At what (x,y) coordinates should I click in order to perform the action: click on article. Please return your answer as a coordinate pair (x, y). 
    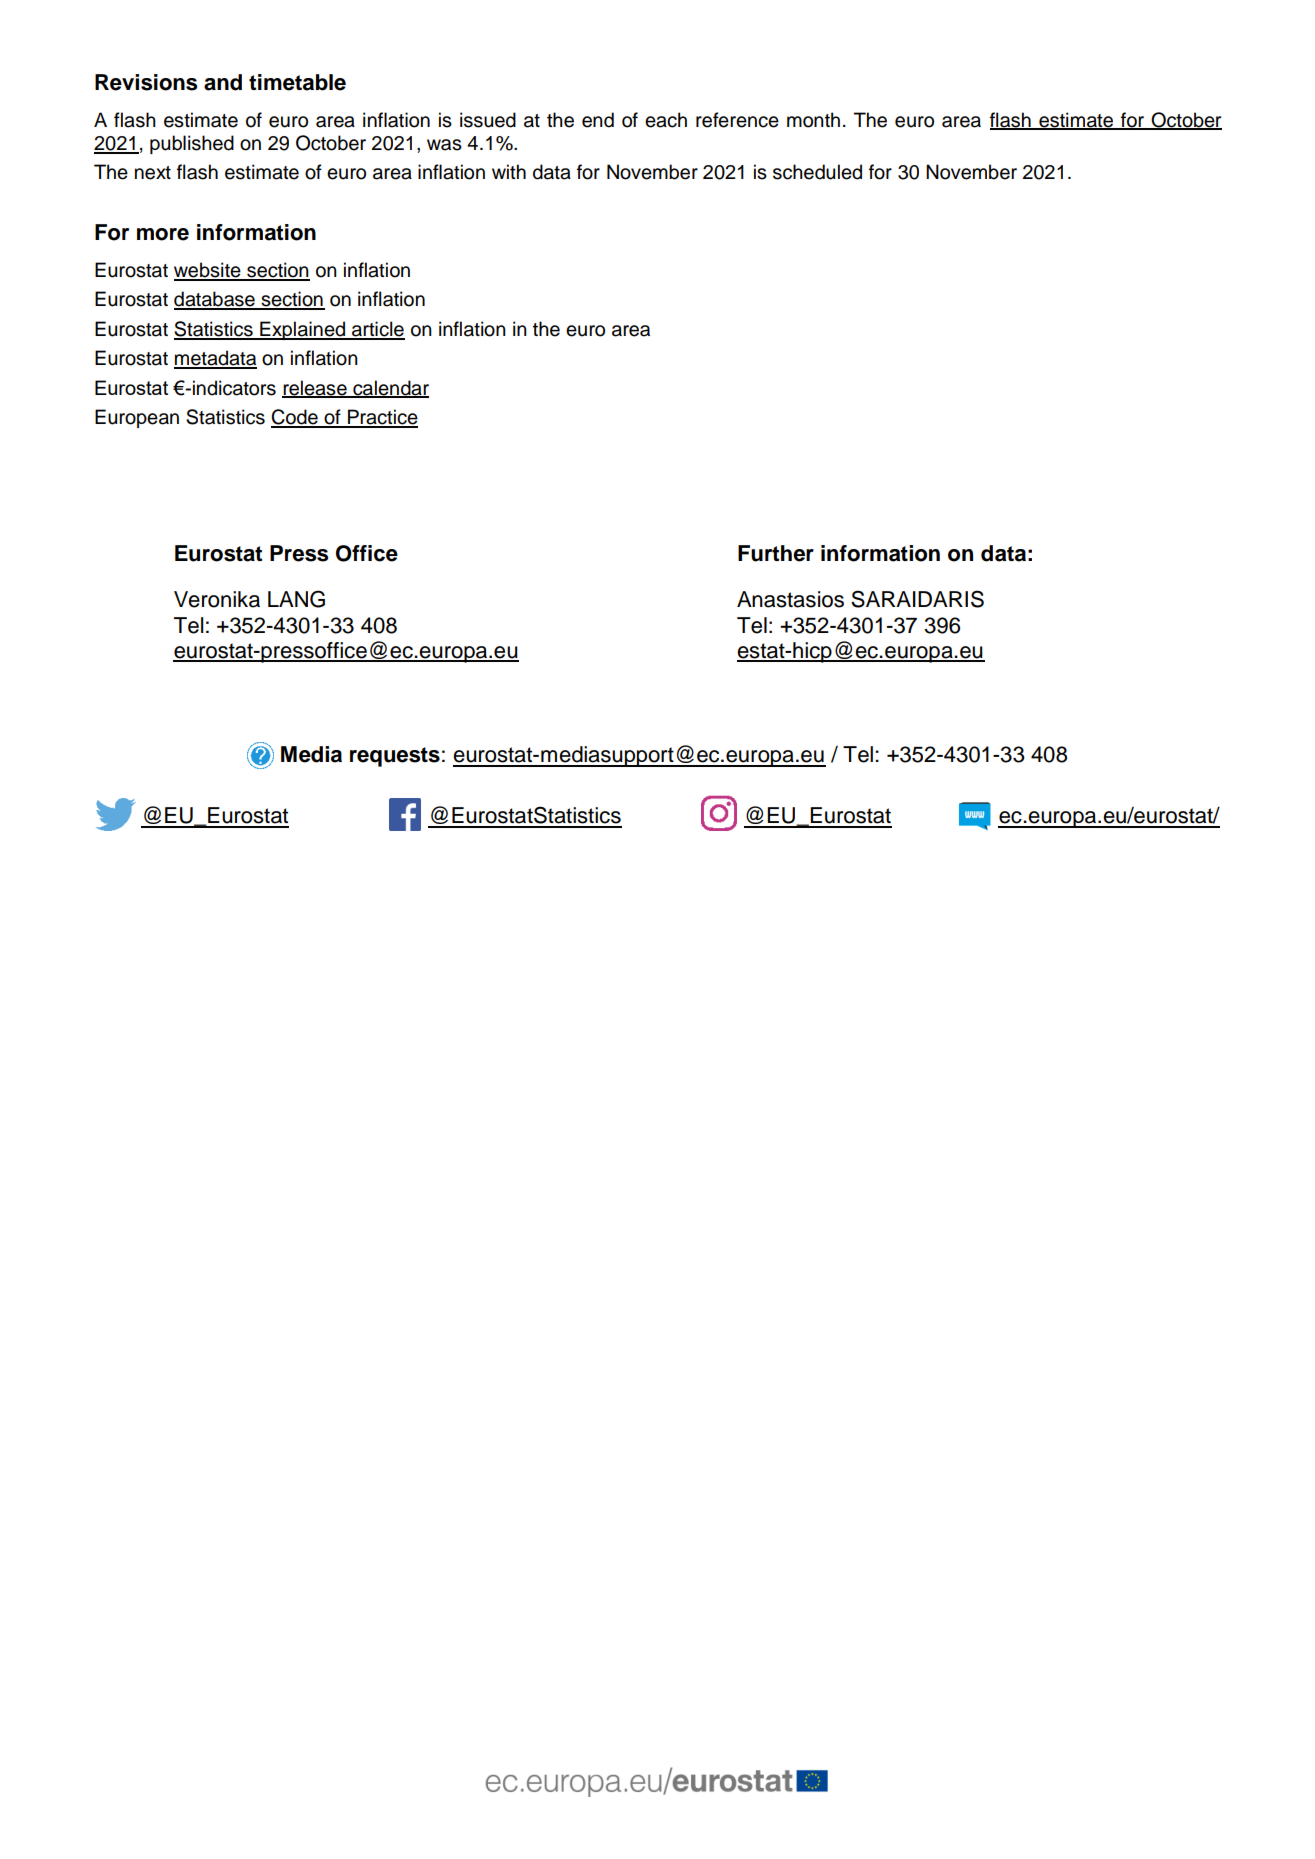
    Looking at the image, I should click on (377, 330).
